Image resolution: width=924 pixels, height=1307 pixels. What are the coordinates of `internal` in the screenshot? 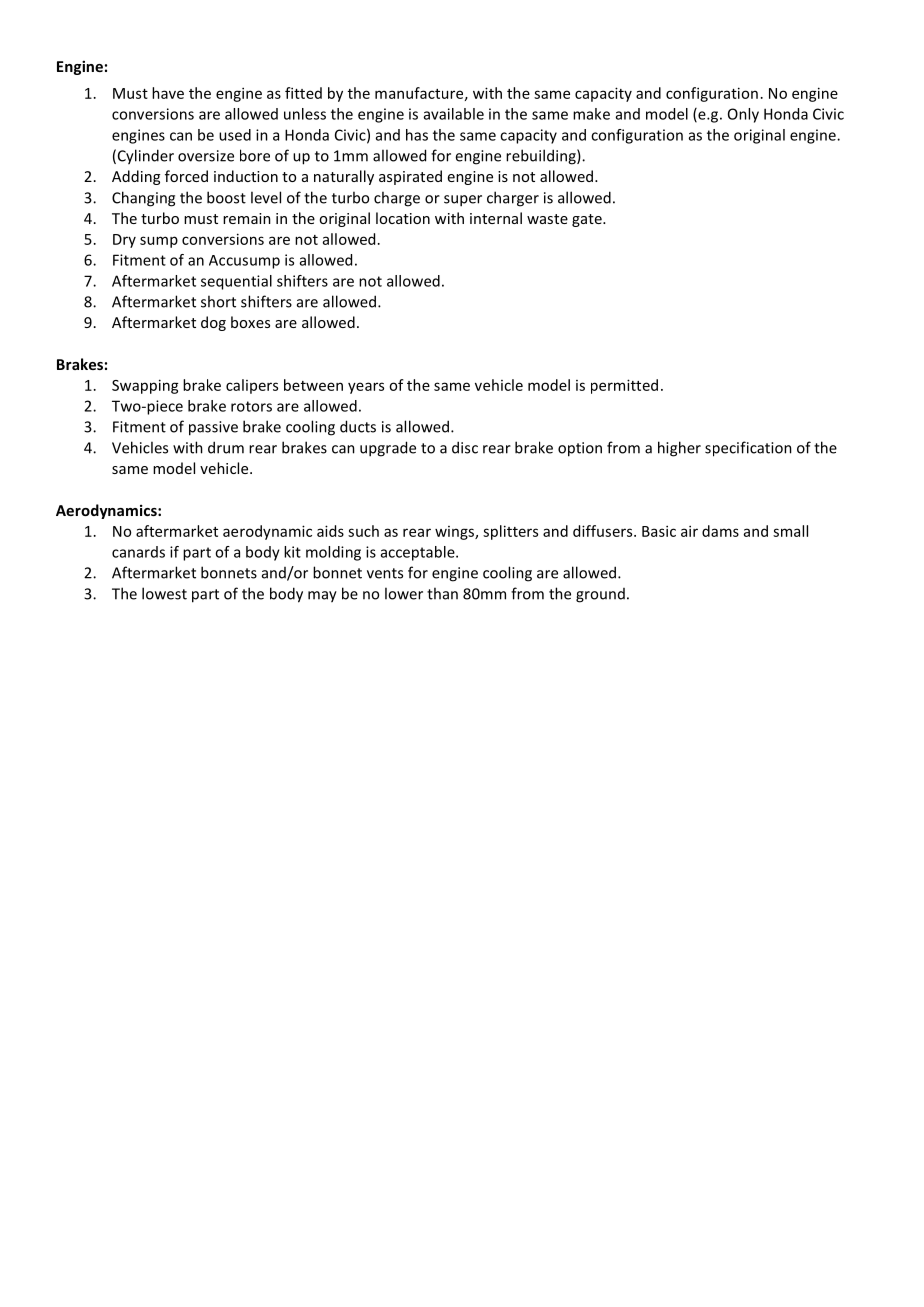 It's located at (496, 218).
